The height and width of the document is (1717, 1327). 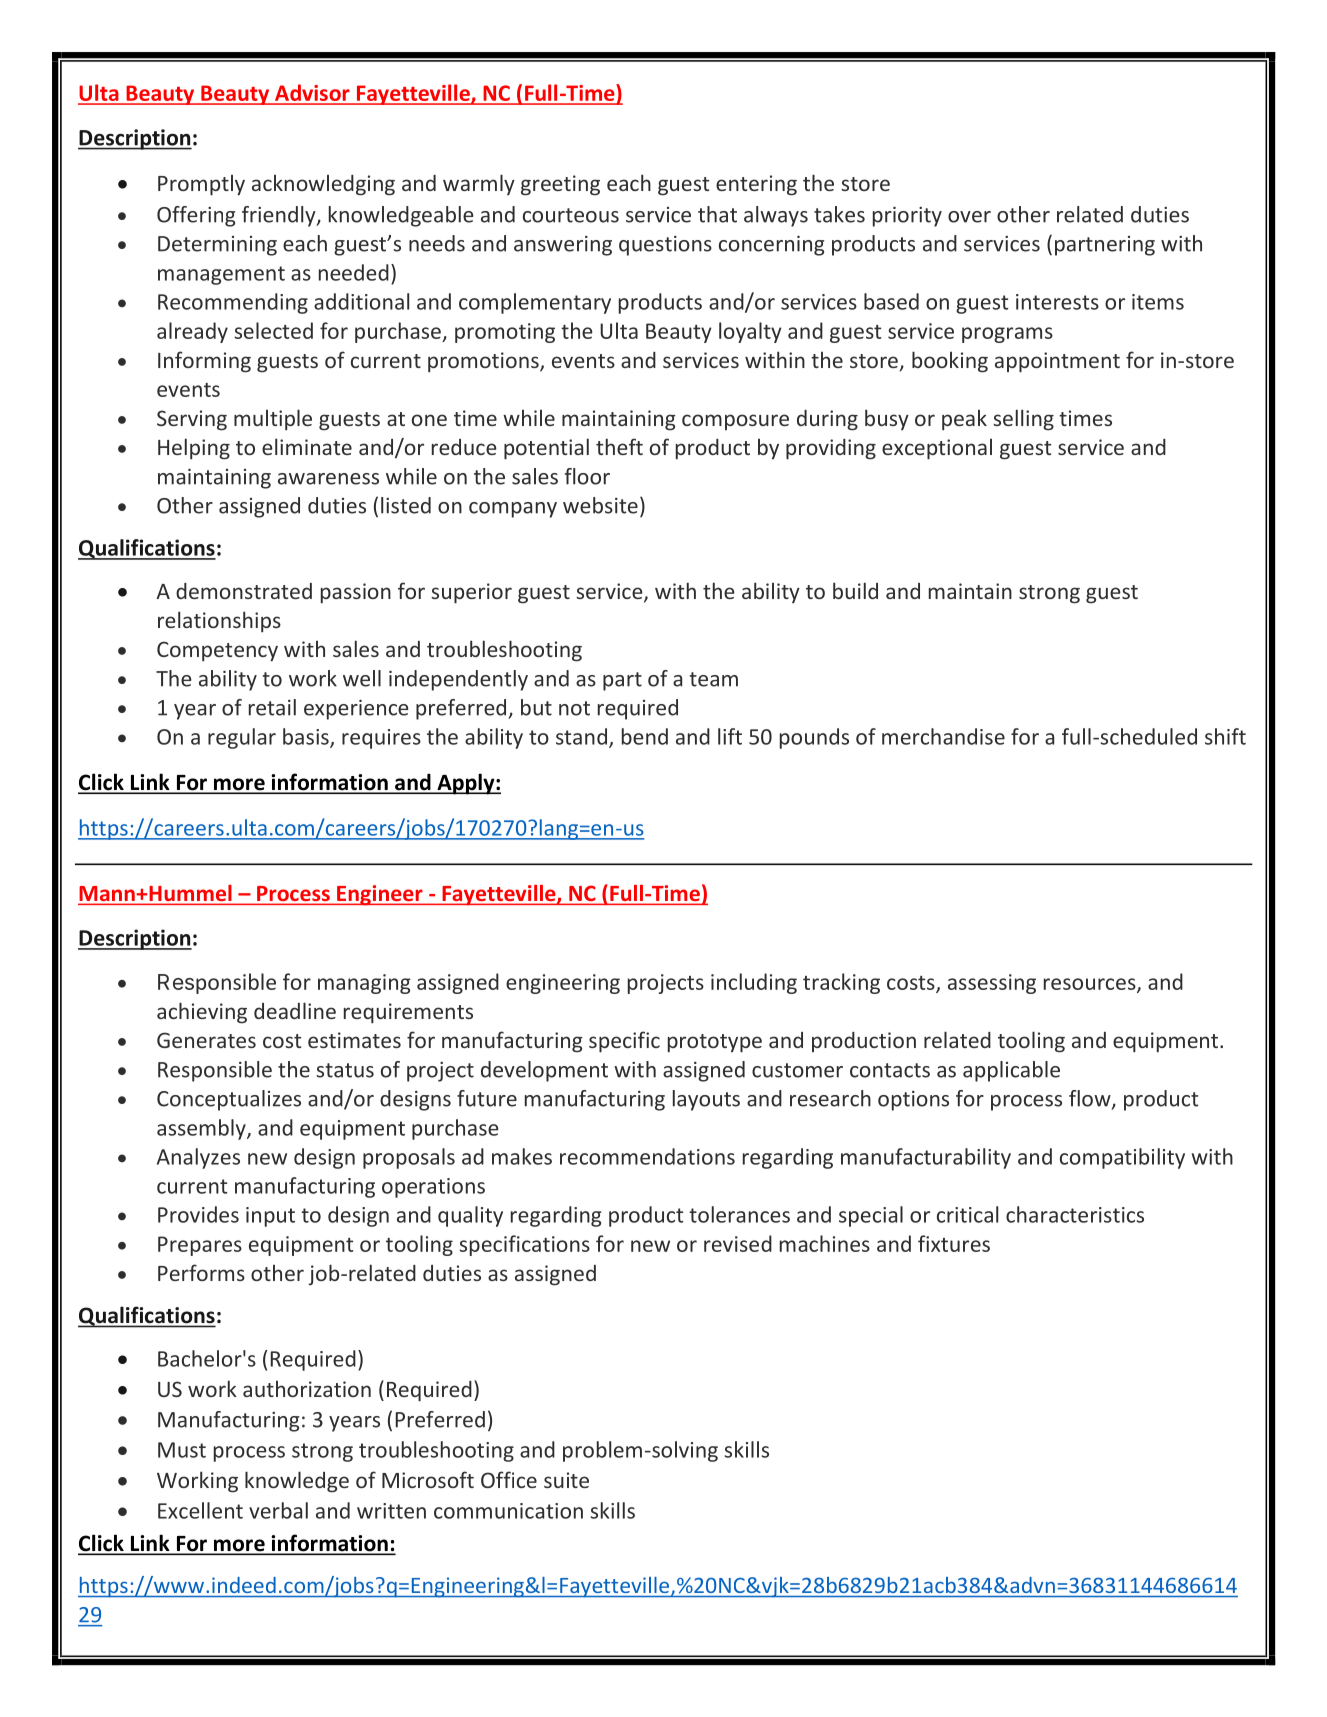 What do you see at coordinates (1057, 302) in the document?
I see `interests` at bounding box center [1057, 302].
